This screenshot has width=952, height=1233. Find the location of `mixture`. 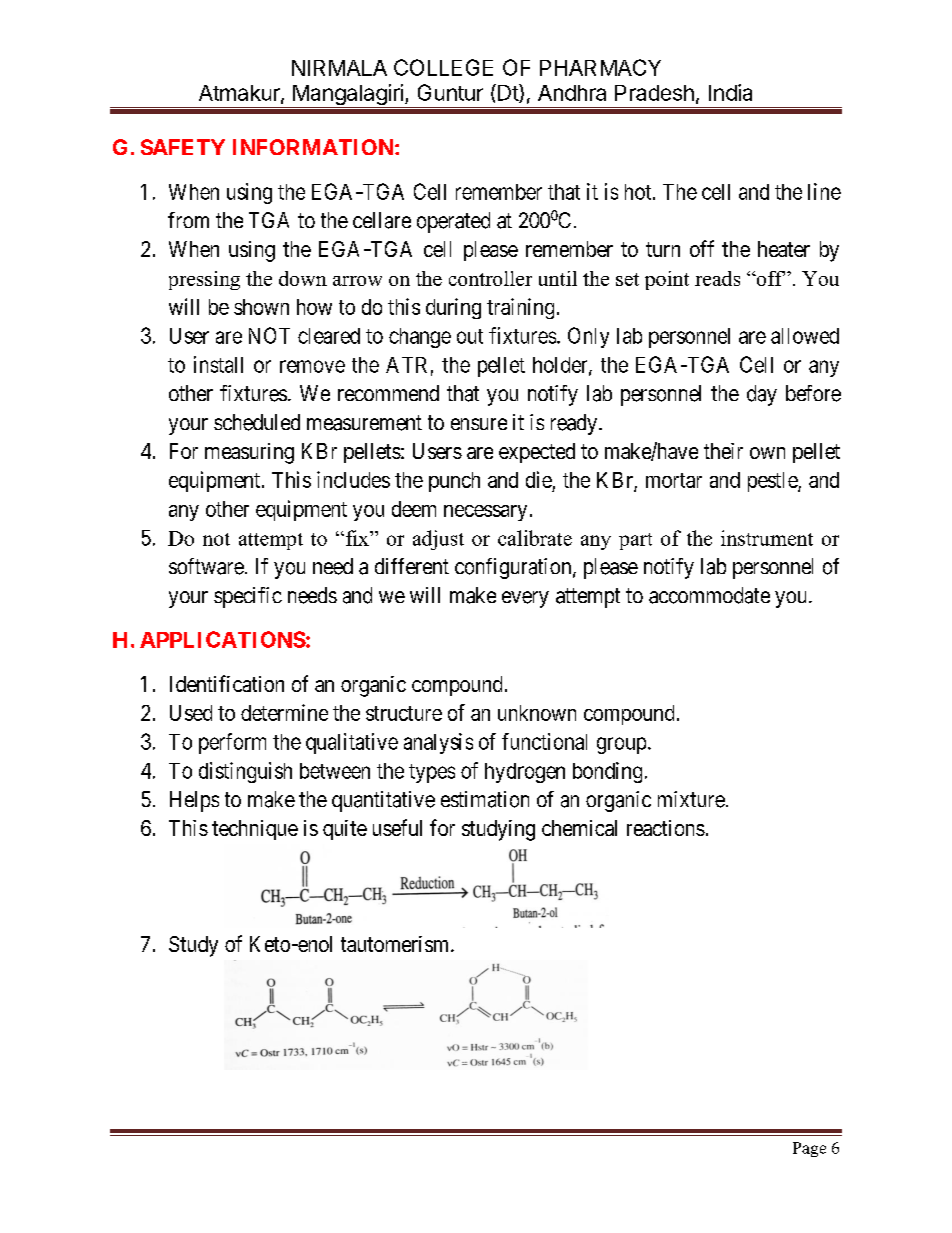

mixture is located at coordinates (691, 799).
